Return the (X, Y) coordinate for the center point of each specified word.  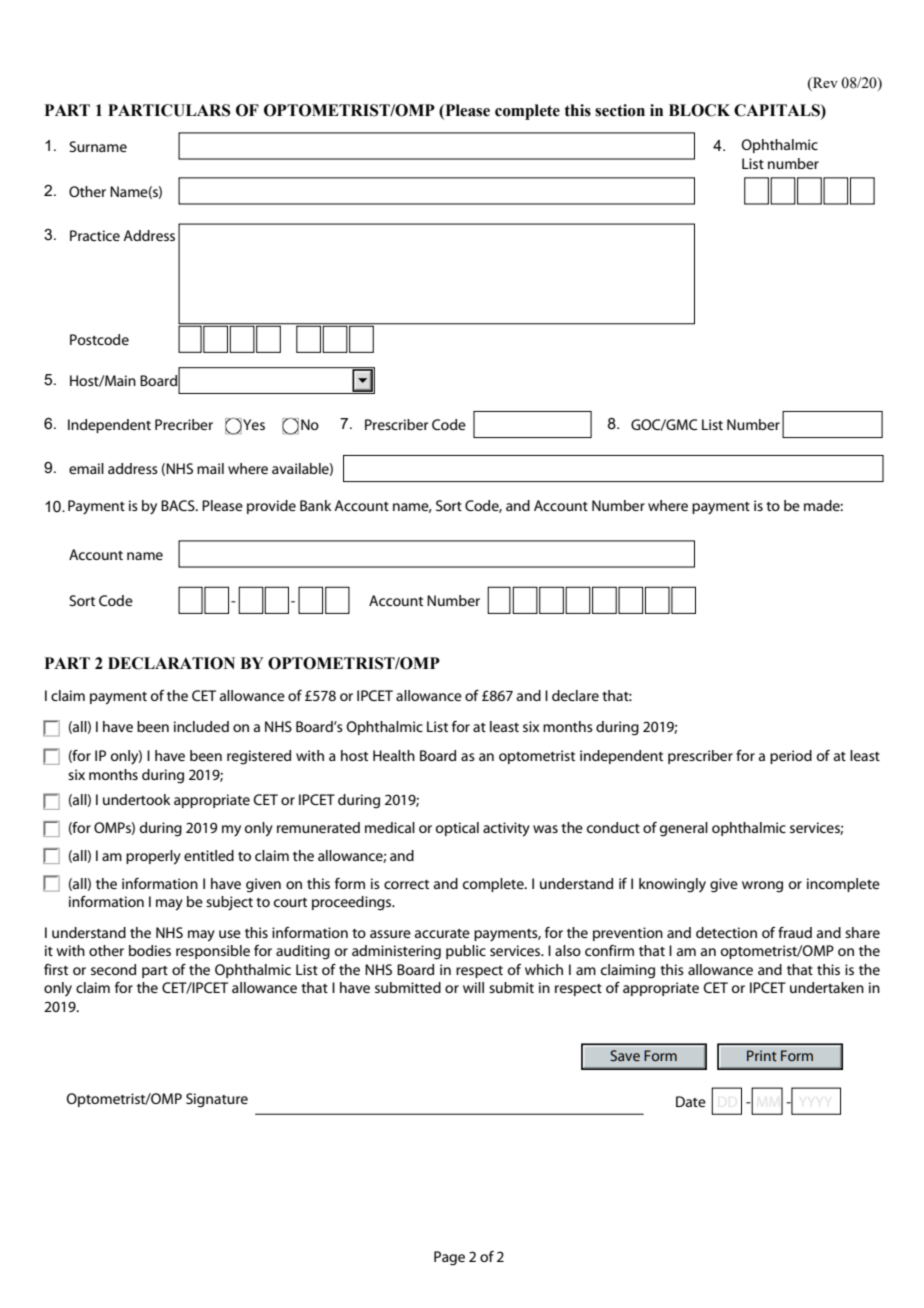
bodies (150, 950)
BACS (179, 505)
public (466, 952)
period (791, 757)
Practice (95, 235)
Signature (217, 1100)
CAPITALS (778, 110)
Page (449, 1258)
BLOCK (699, 110)
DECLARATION (171, 663)
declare (575, 695)
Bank (316, 505)
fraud (795, 932)
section (620, 110)
